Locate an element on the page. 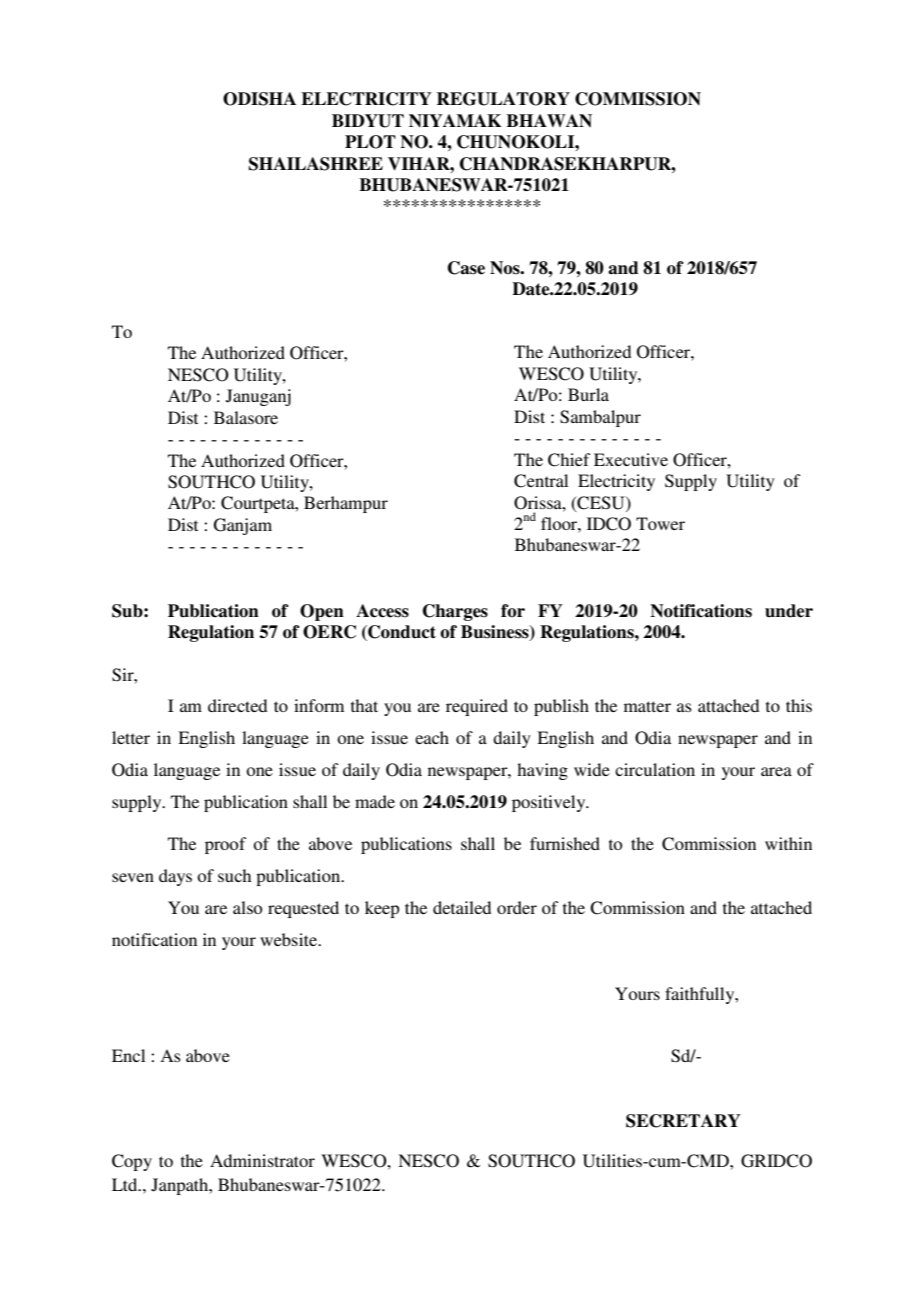  Open is located at coordinates (322, 612).
